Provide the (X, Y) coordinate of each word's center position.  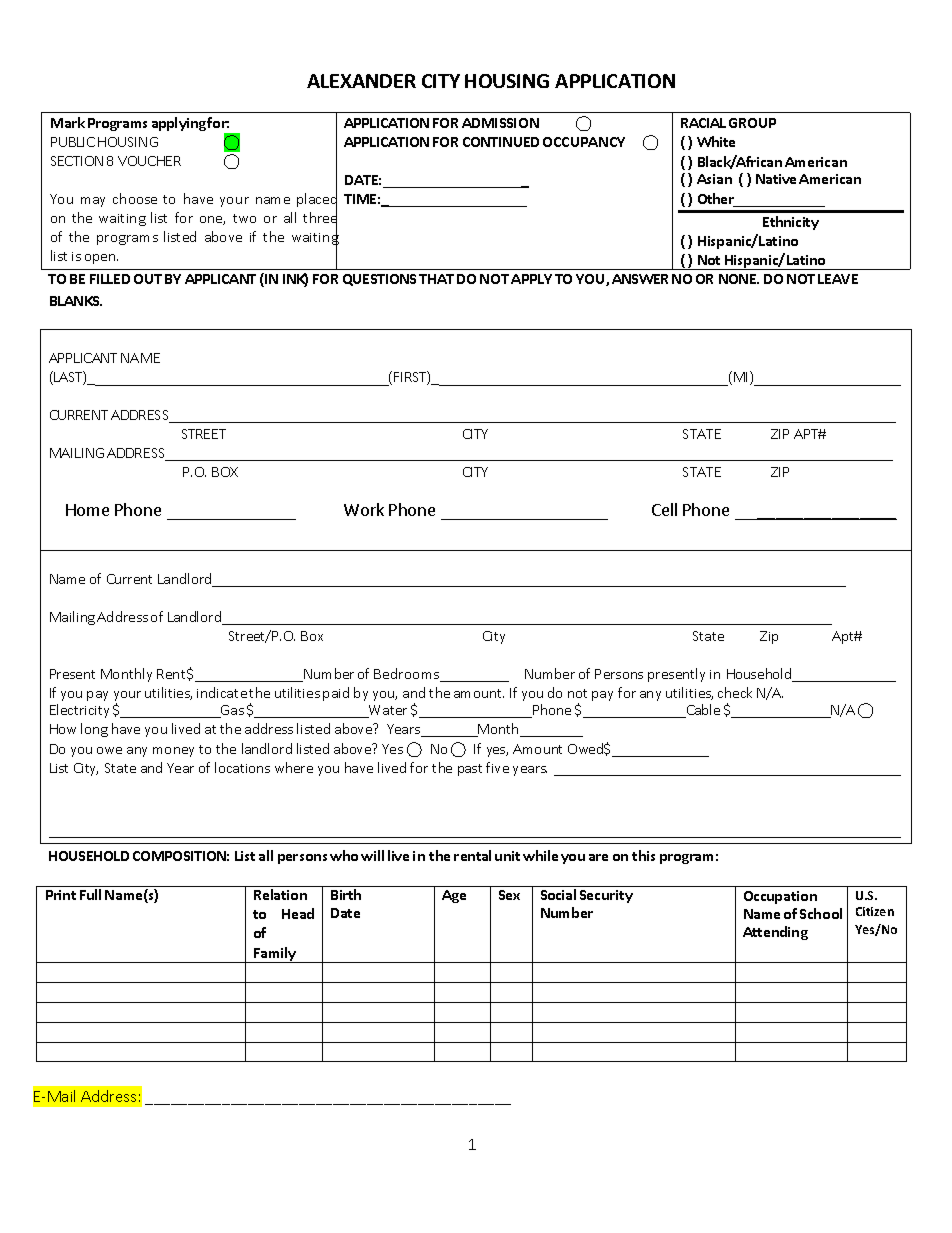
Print (61, 895)
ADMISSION (500, 123)
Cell (664, 509)
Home (87, 510)
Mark (68, 122)
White (716, 141)
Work (364, 509)
